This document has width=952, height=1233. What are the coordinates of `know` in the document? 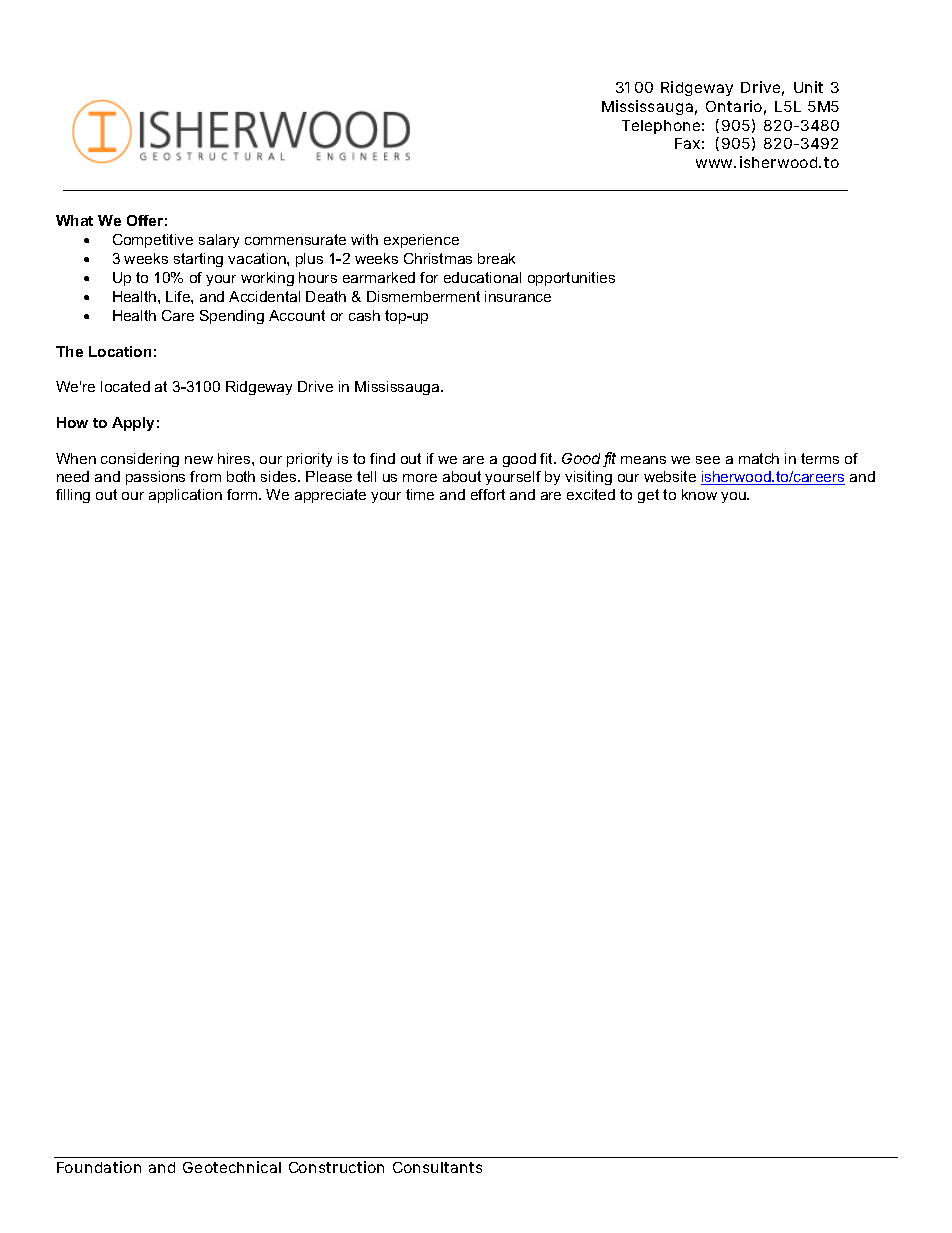 It's located at (699, 494).
